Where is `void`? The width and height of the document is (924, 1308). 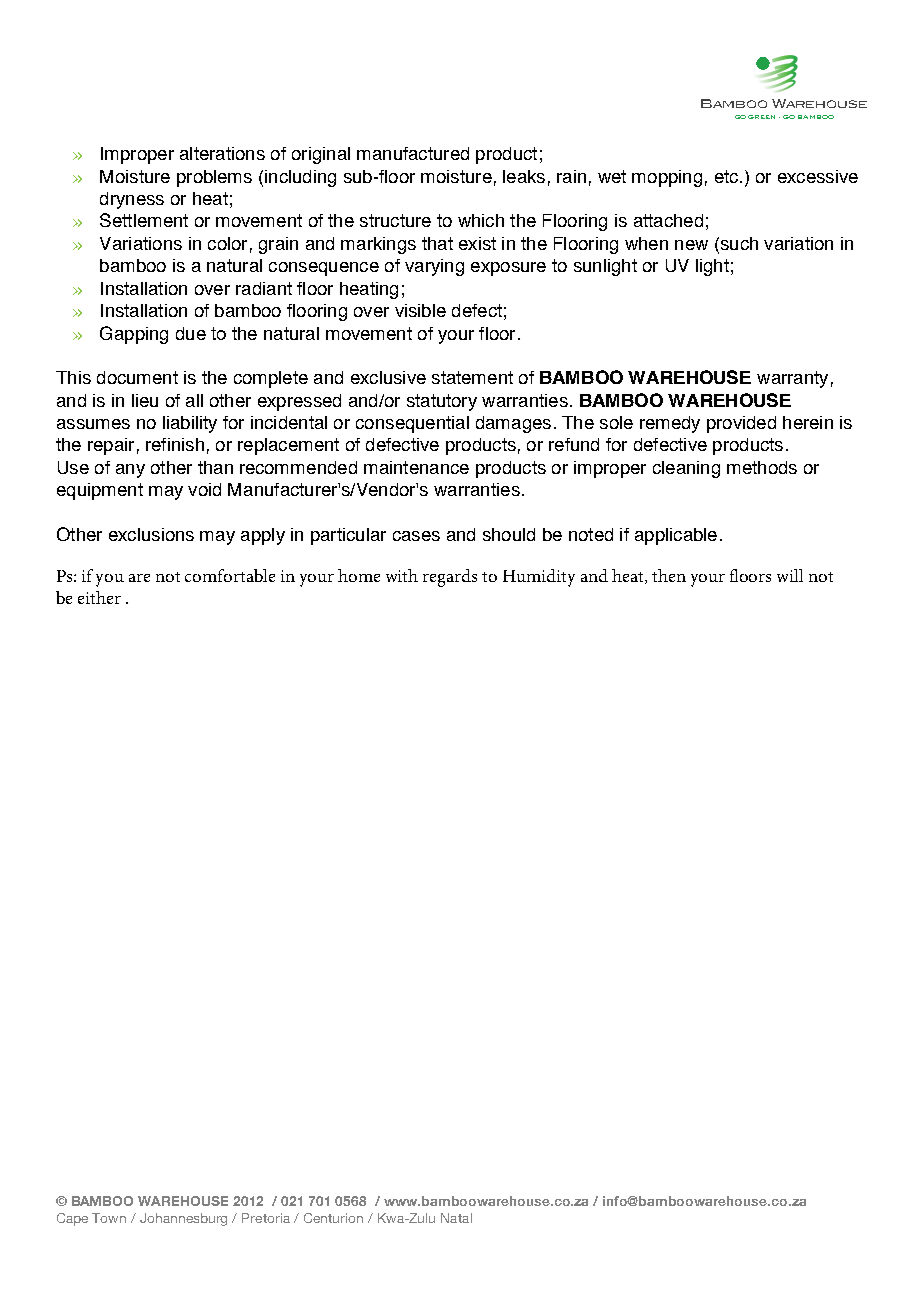
void is located at coordinates (204, 489).
